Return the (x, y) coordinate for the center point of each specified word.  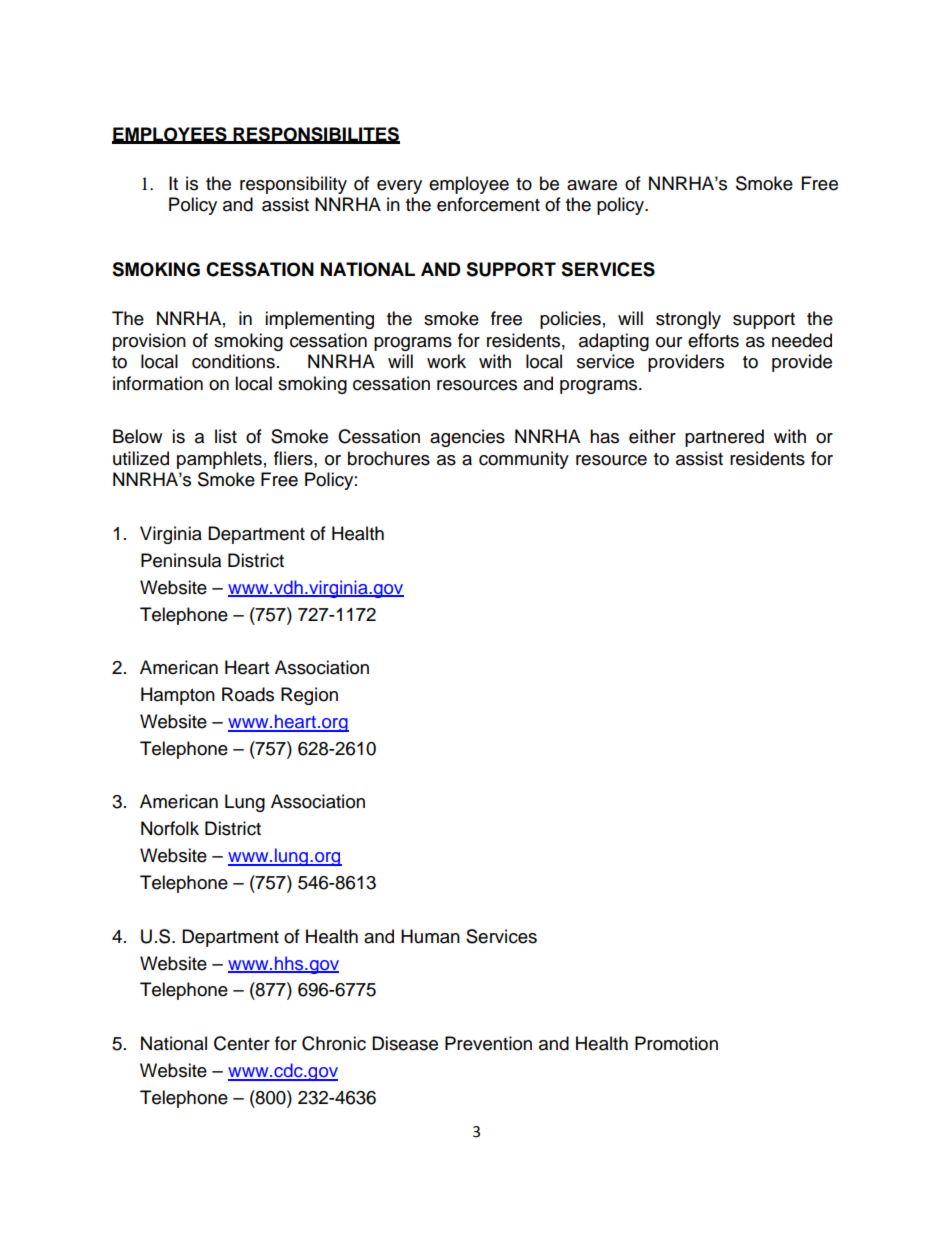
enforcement (488, 204)
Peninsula (181, 560)
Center (242, 1043)
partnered (724, 438)
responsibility (293, 185)
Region (309, 696)
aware (592, 185)
